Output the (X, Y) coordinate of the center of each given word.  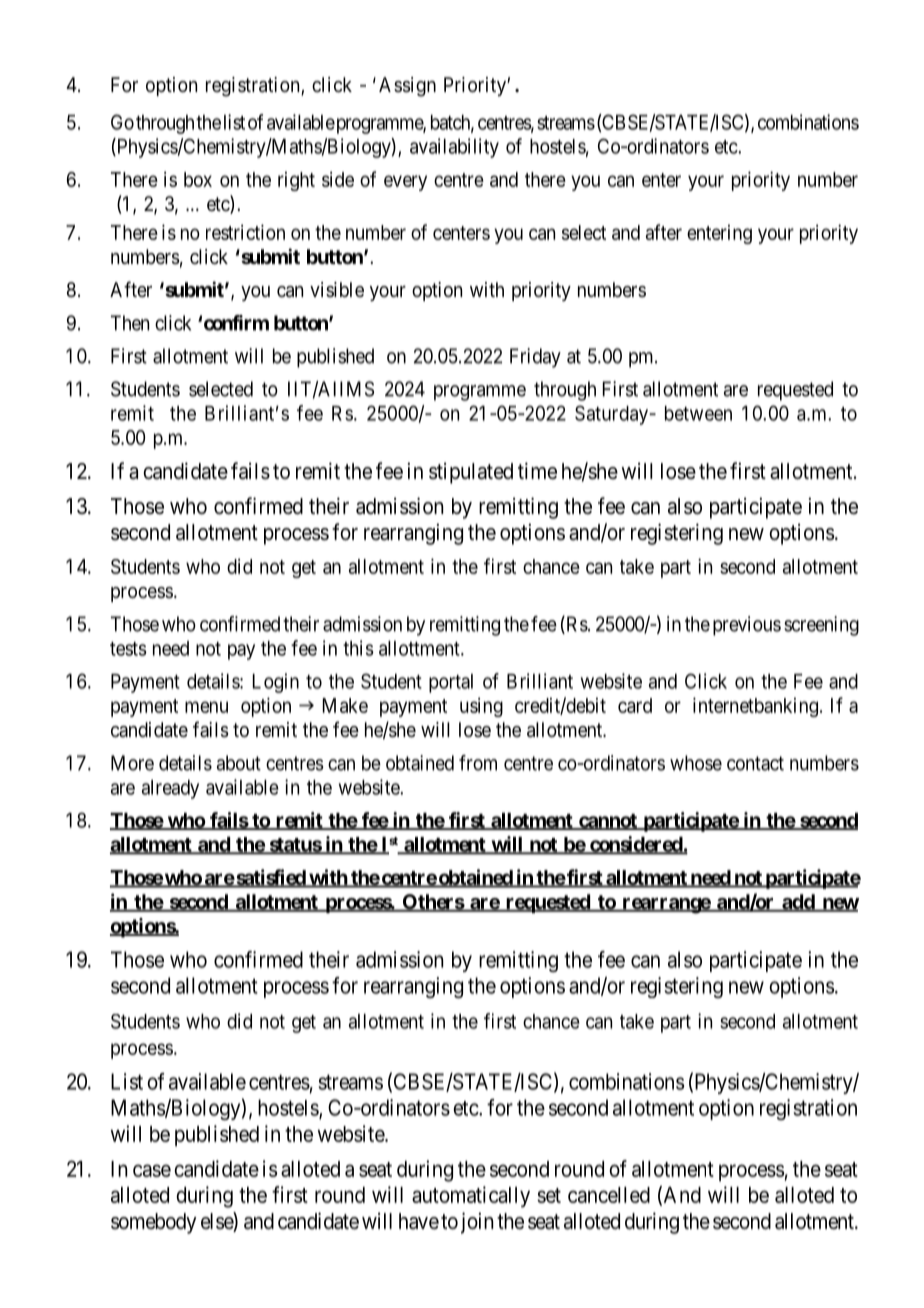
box (198, 179)
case (152, 1170)
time (537, 471)
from (478, 763)
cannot (608, 822)
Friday (535, 358)
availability (454, 148)
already (170, 789)
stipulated (471, 473)
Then (130, 323)
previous (747, 626)
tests (128, 649)
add (798, 903)
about (239, 763)
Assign (407, 87)
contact (755, 763)
